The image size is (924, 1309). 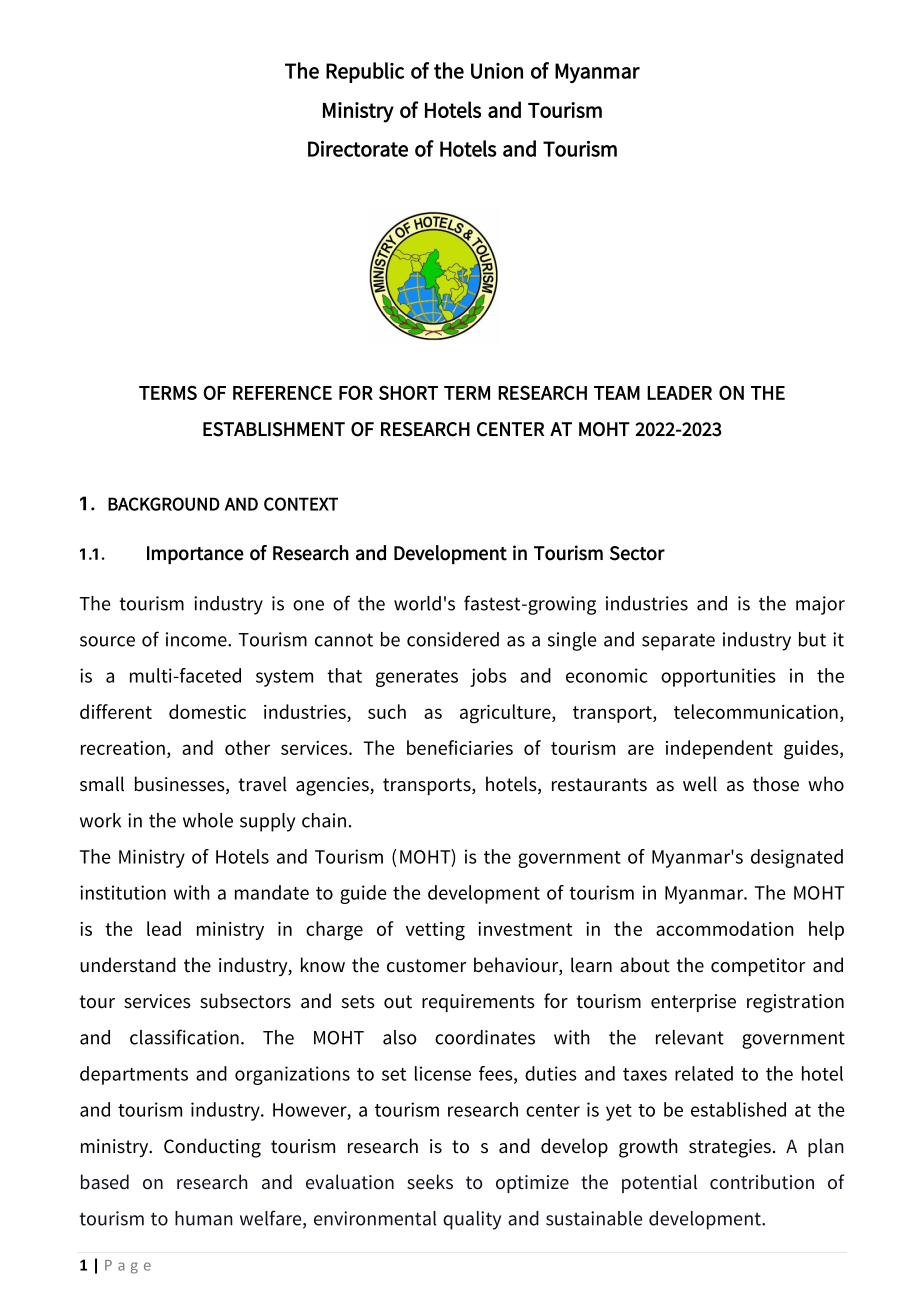 What do you see at coordinates (762, 1182) in the image?
I see `contribution` at bounding box center [762, 1182].
